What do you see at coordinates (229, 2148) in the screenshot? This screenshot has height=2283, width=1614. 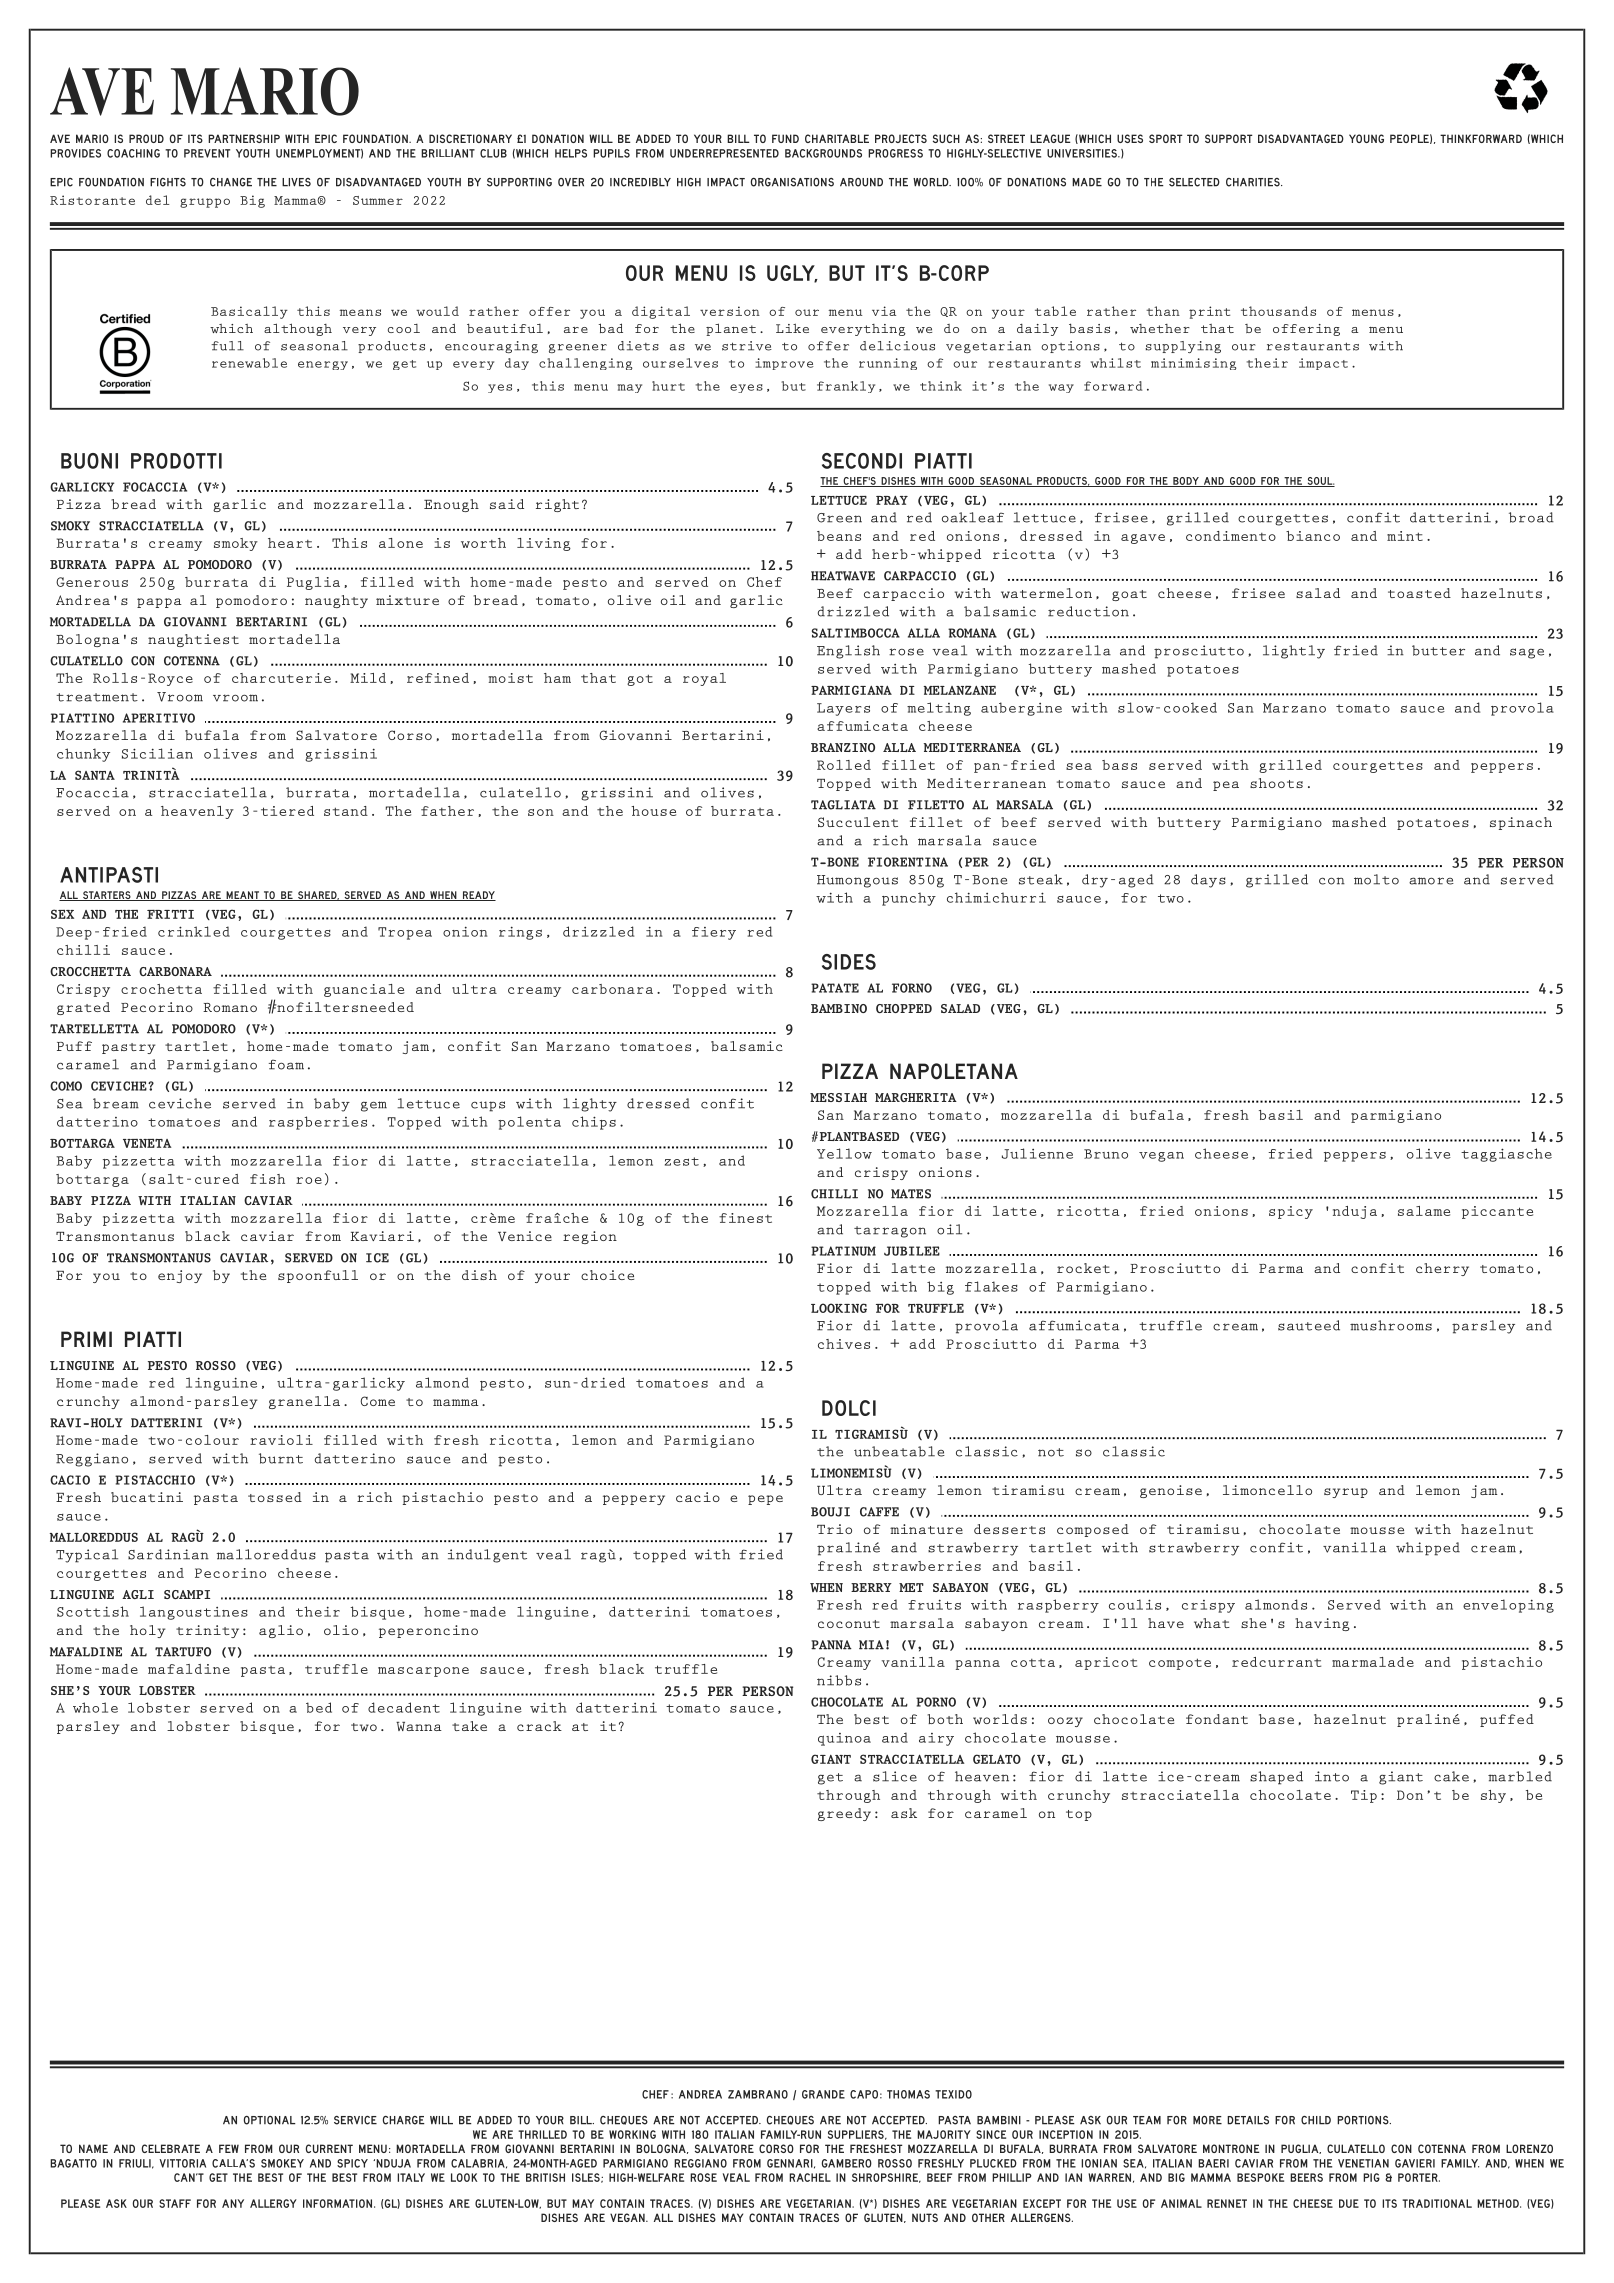 I see `FEW` at bounding box center [229, 2148].
